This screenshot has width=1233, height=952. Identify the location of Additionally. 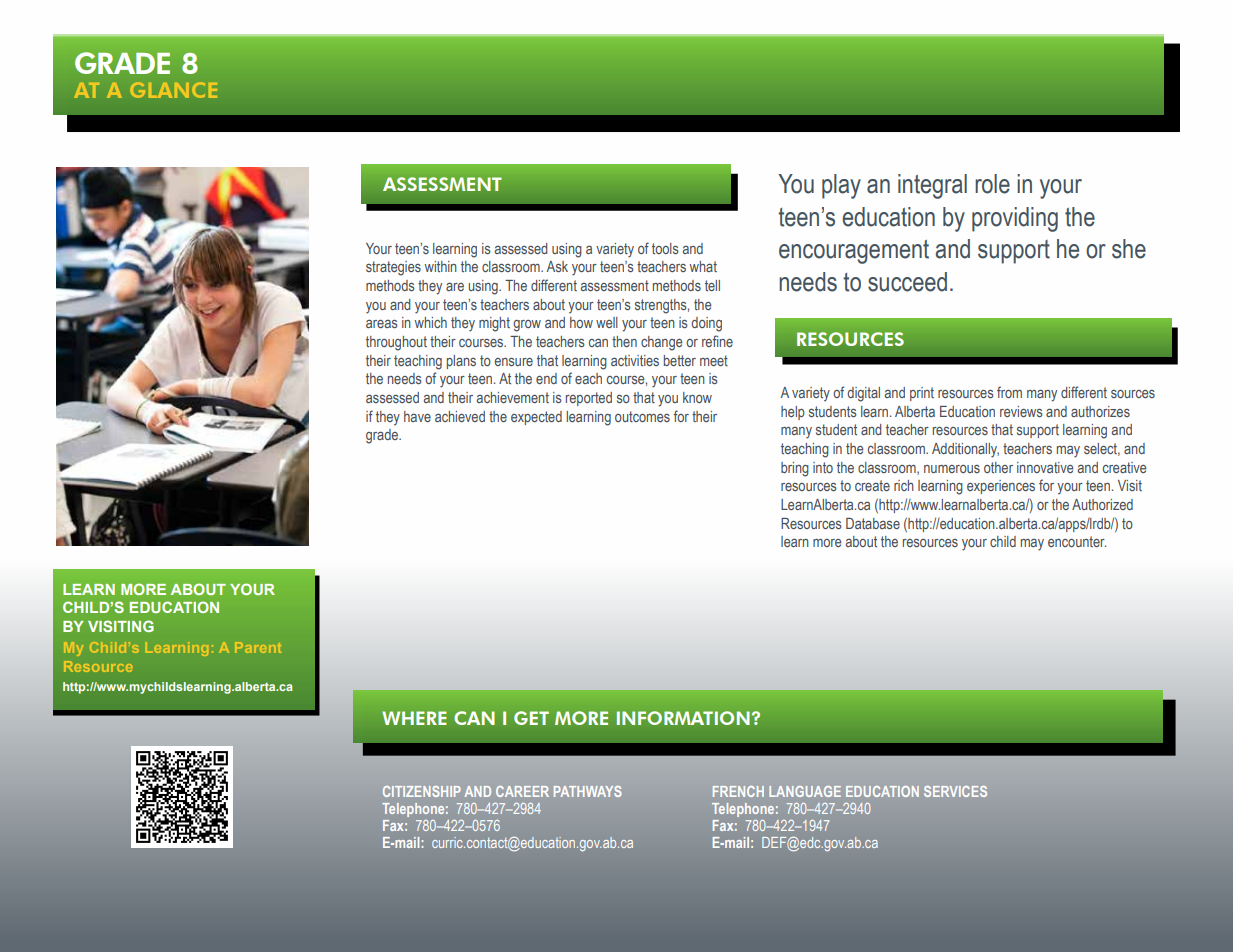
(965, 450).
